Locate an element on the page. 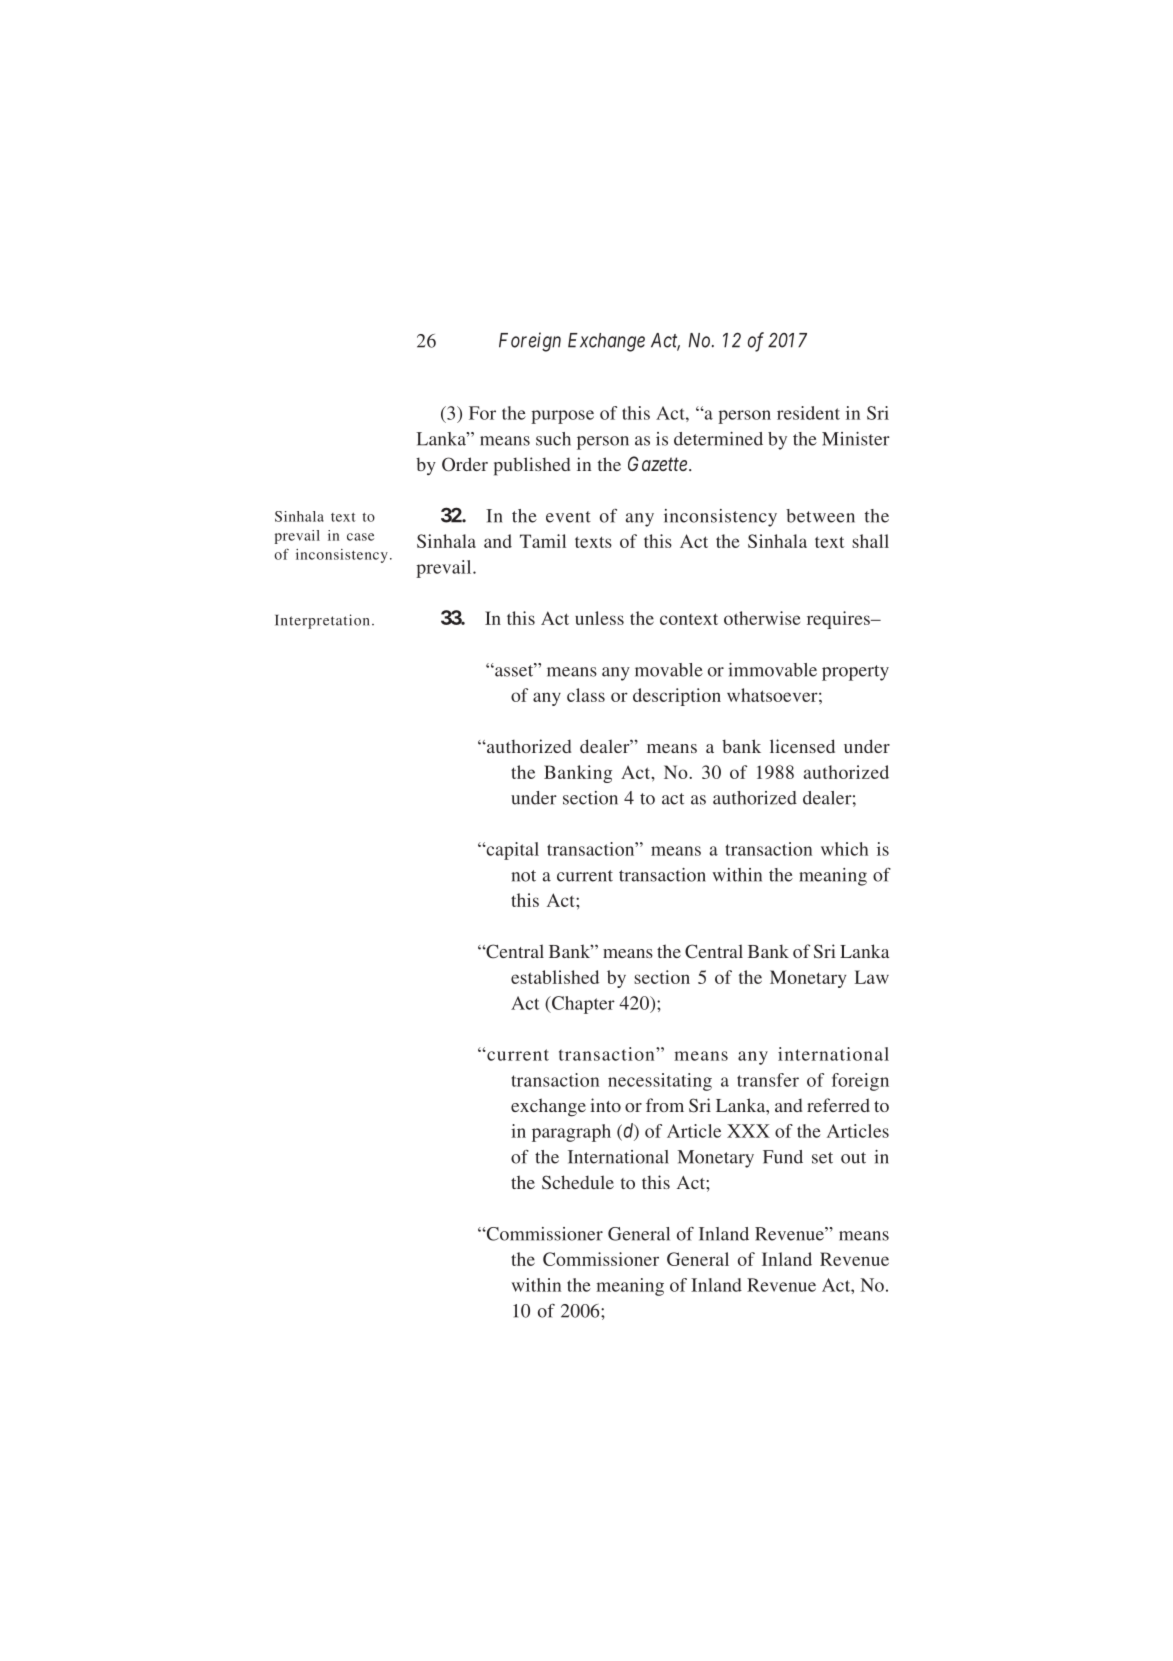  Order is located at coordinates (465, 464).
